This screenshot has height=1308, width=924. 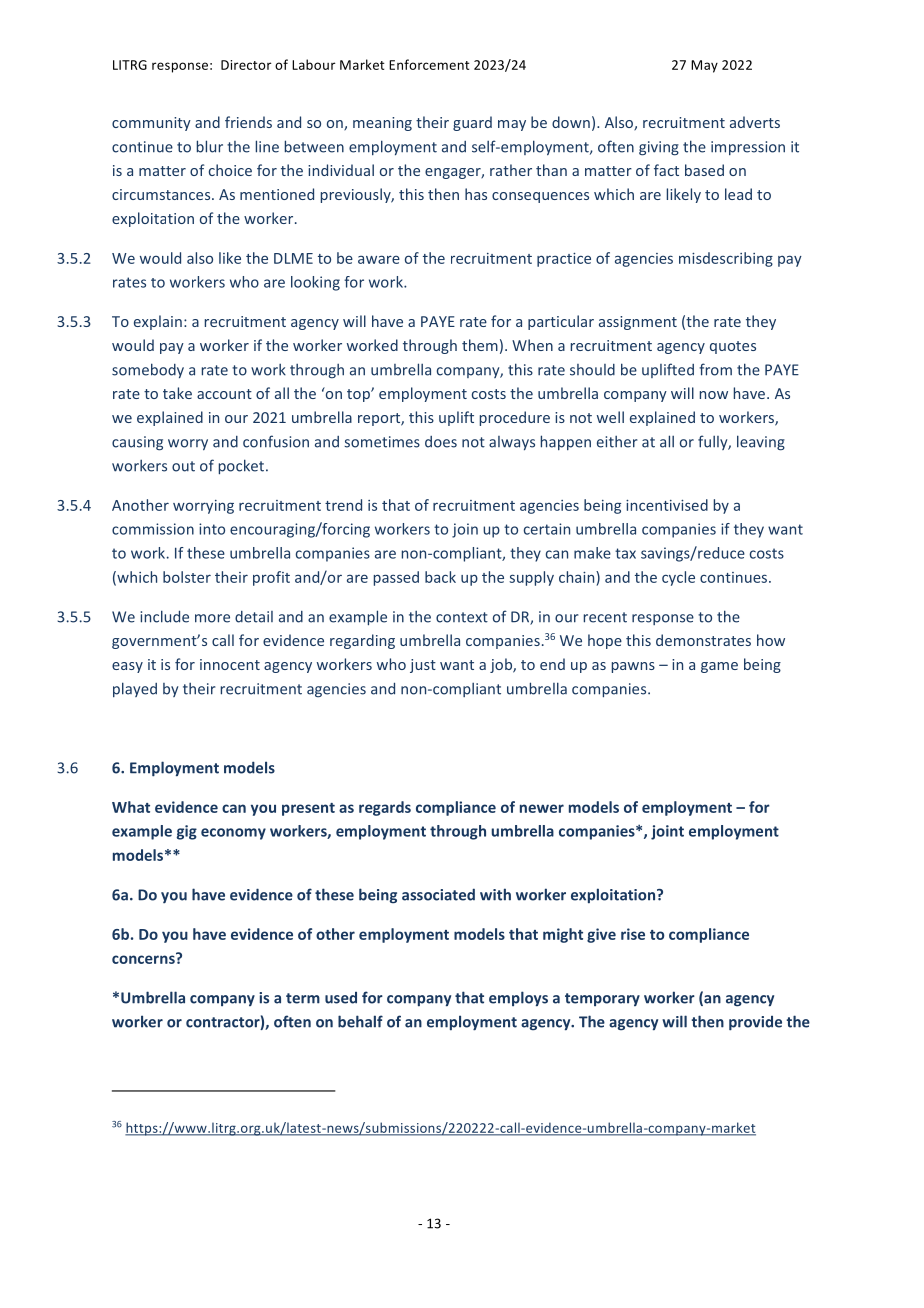 What do you see at coordinates (719, 667) in the screenshot?
I see `game` at bounding box center [719, 667].
